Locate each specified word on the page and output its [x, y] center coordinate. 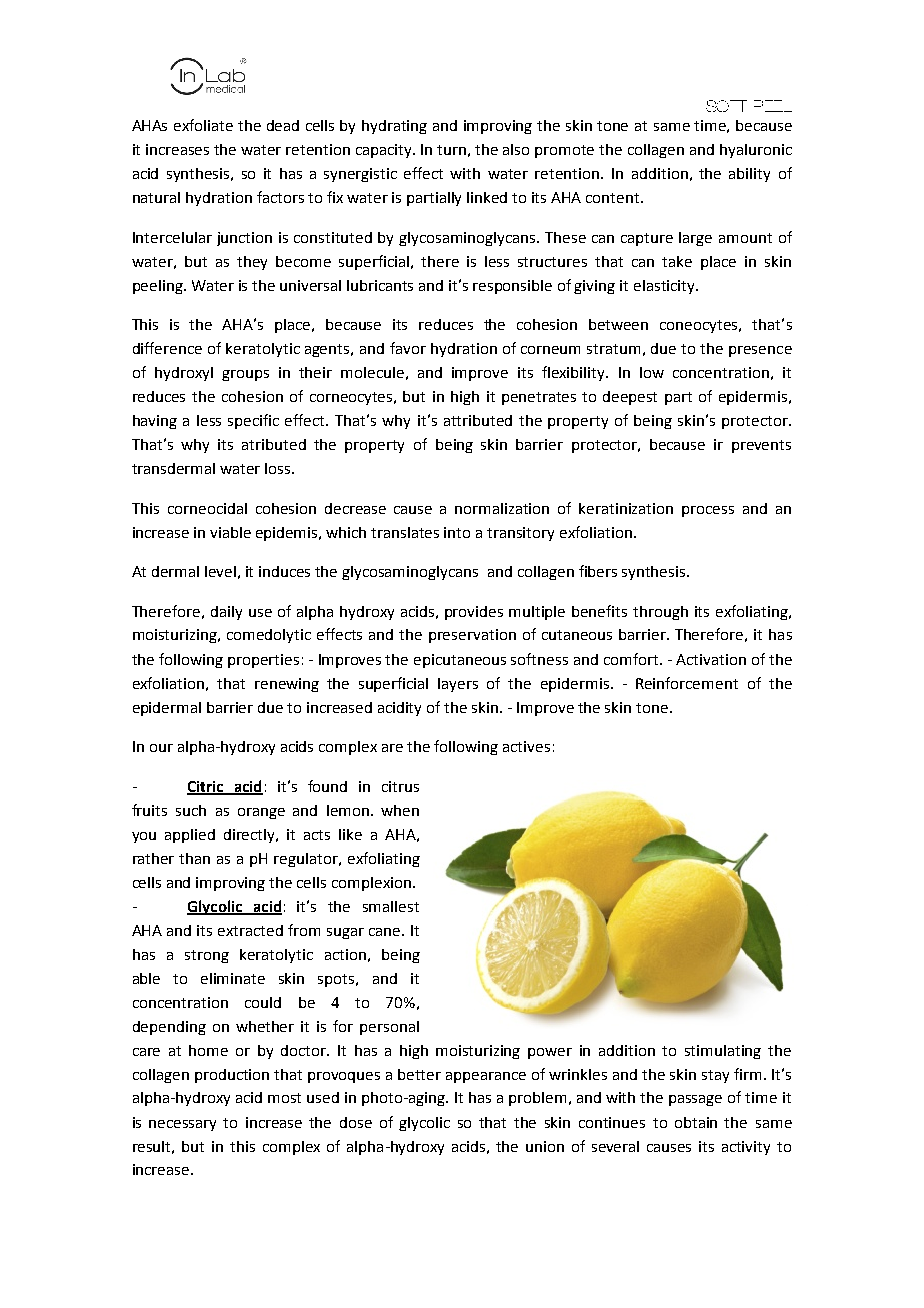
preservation [472, 636]
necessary [182, 1125]
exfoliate [203, 125]
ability [749, 175]
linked [487, 197]
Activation [711, 659]
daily [226, 613]
